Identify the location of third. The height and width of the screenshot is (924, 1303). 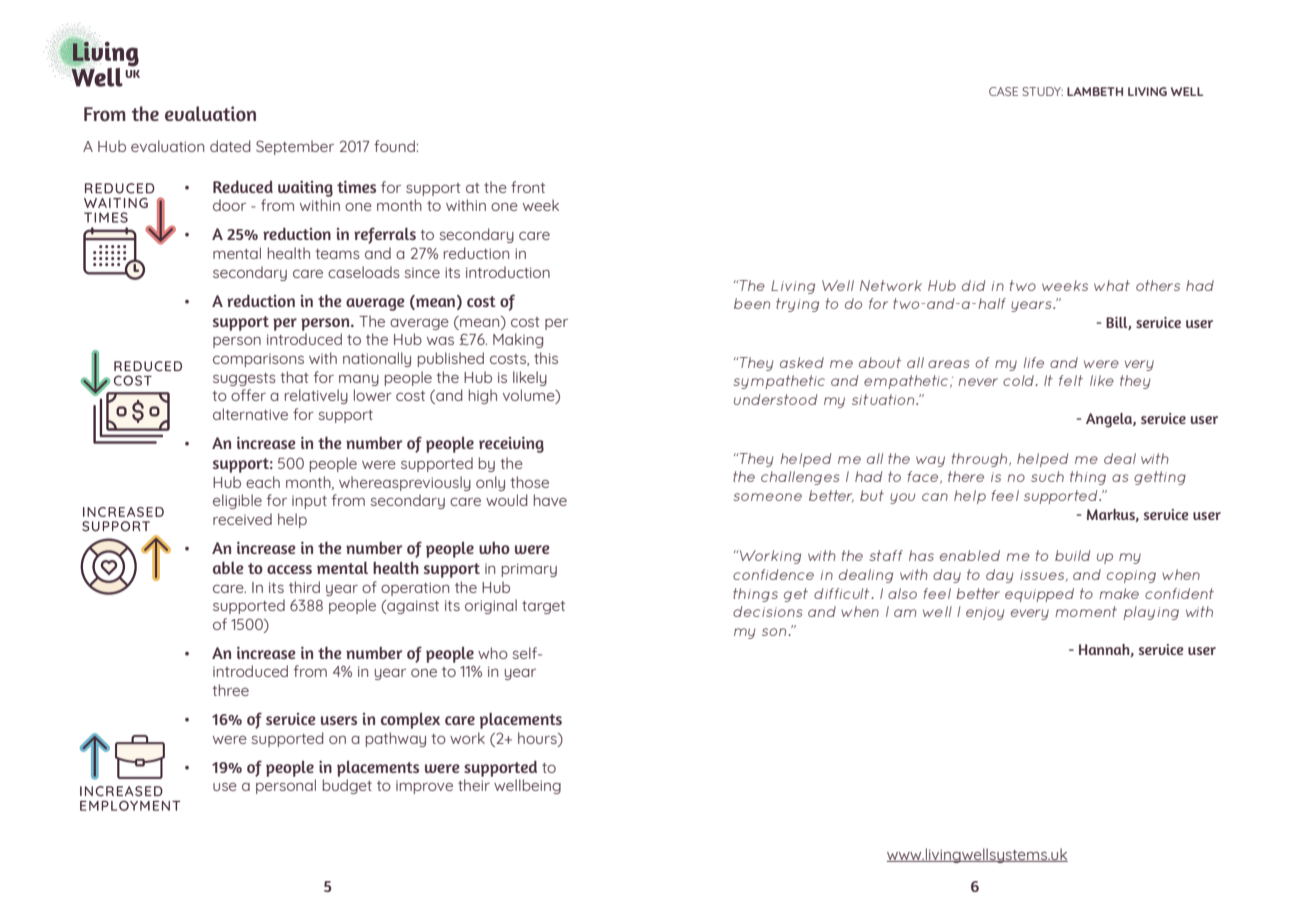
(304, 587).
